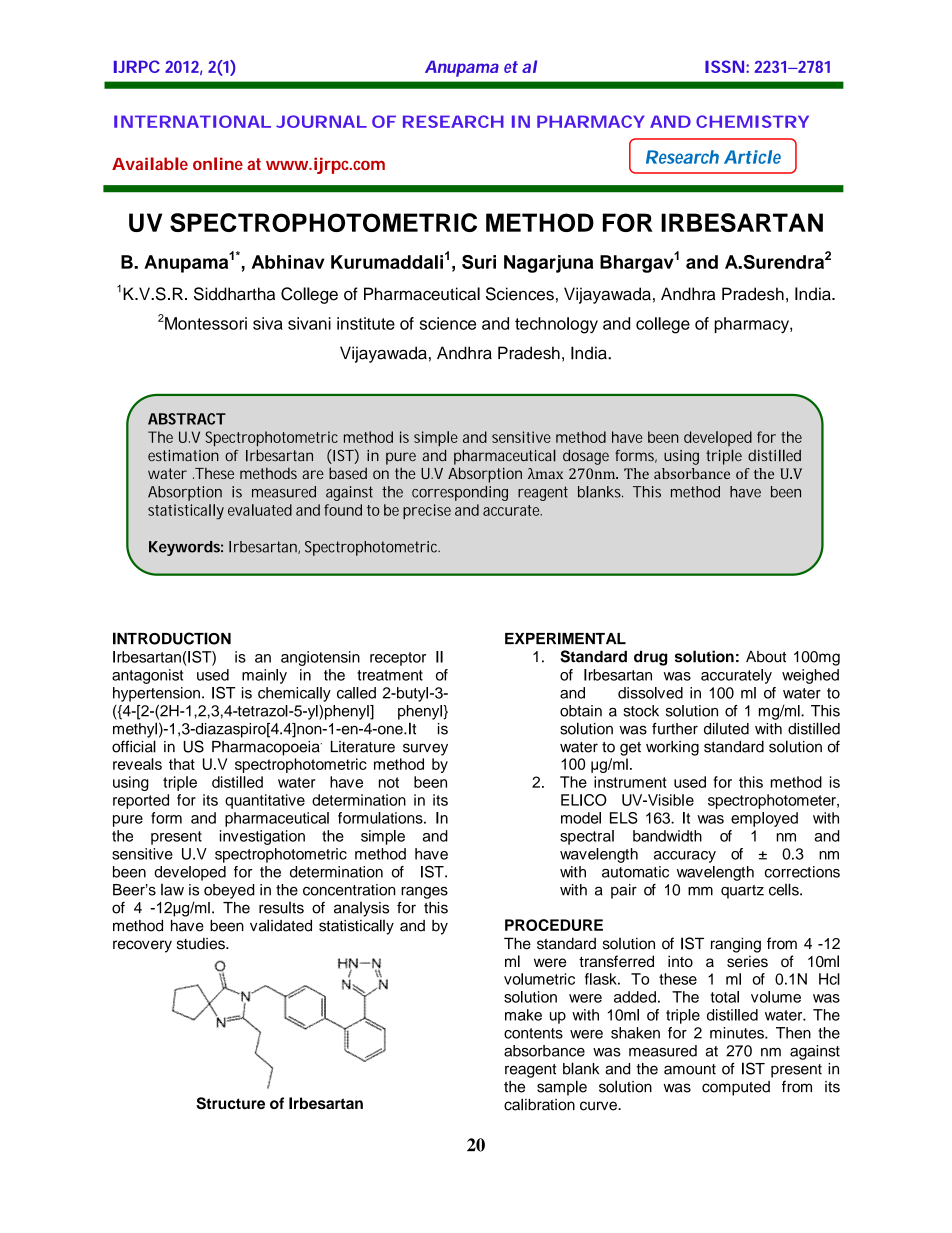 The image size is (952, 1233). What do you see at coordinates (752, 157) in the page?
I see `Article` at bounding box center [752, 157].
